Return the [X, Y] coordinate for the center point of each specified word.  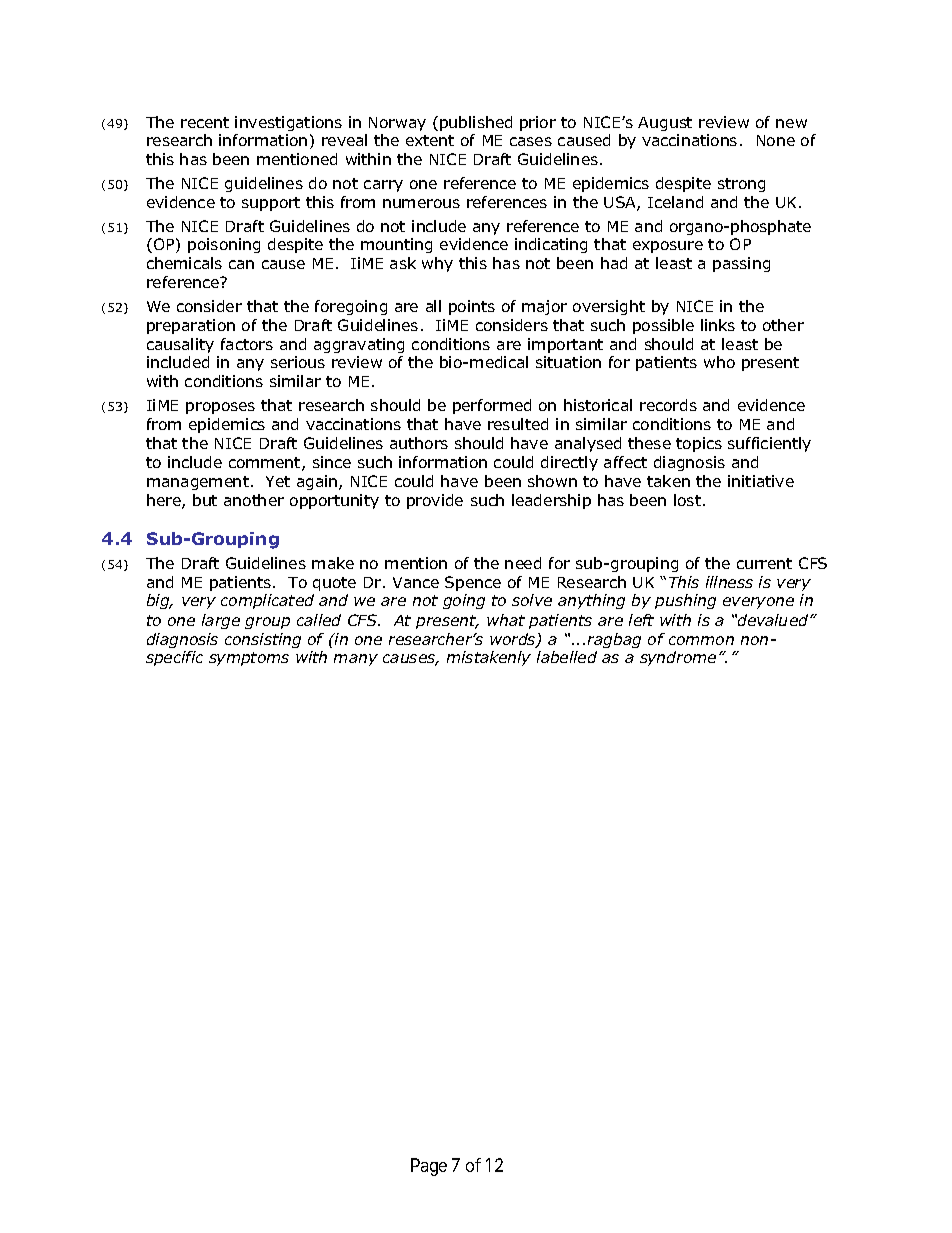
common [701, 640]
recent [205, 122]
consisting [263, 640]
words [514, 640]
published [476, 123]
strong [741, 185]
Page [429, 1167]
